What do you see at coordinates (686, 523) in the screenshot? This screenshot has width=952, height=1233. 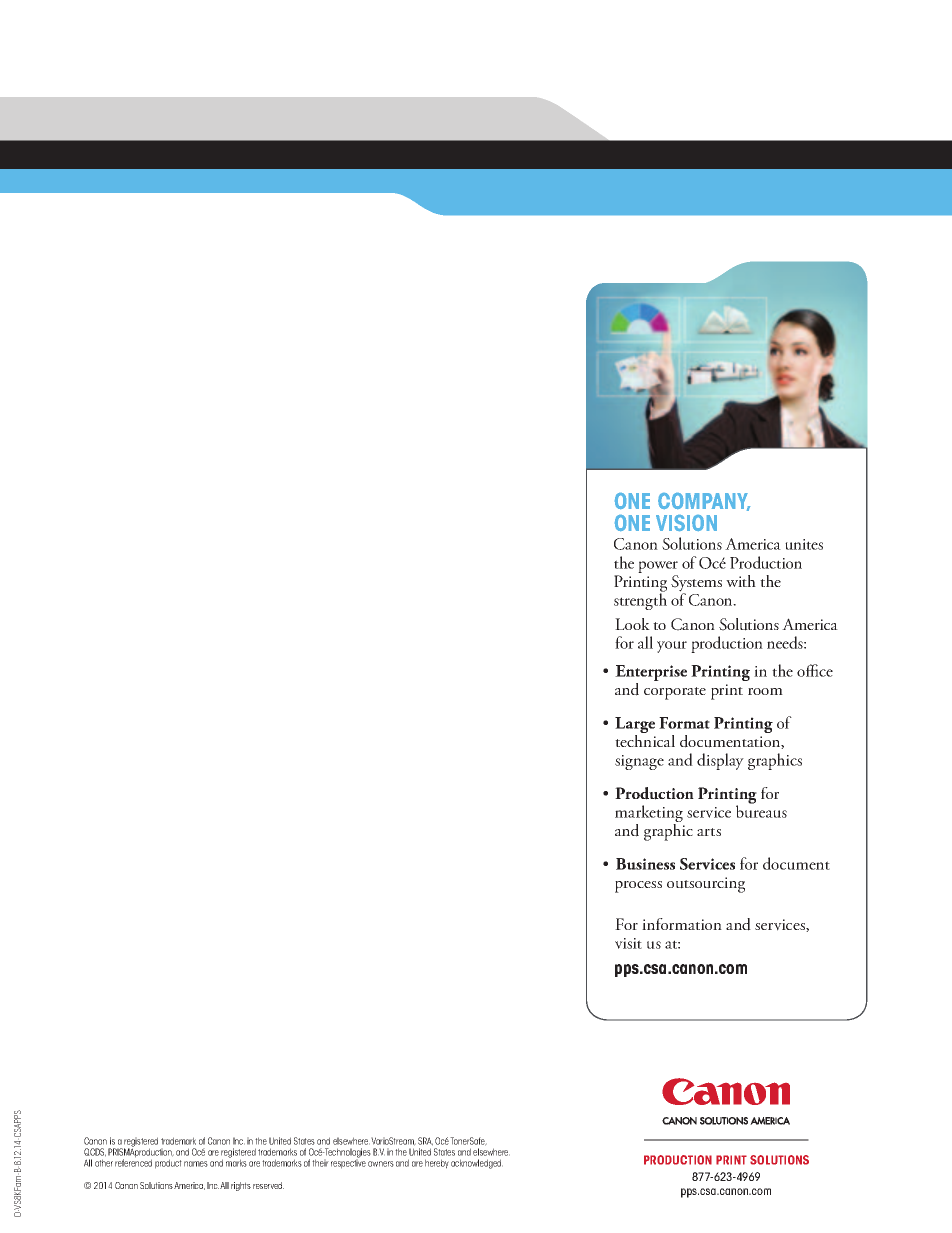 I see `VISION` at bounding box center [686, 523].
